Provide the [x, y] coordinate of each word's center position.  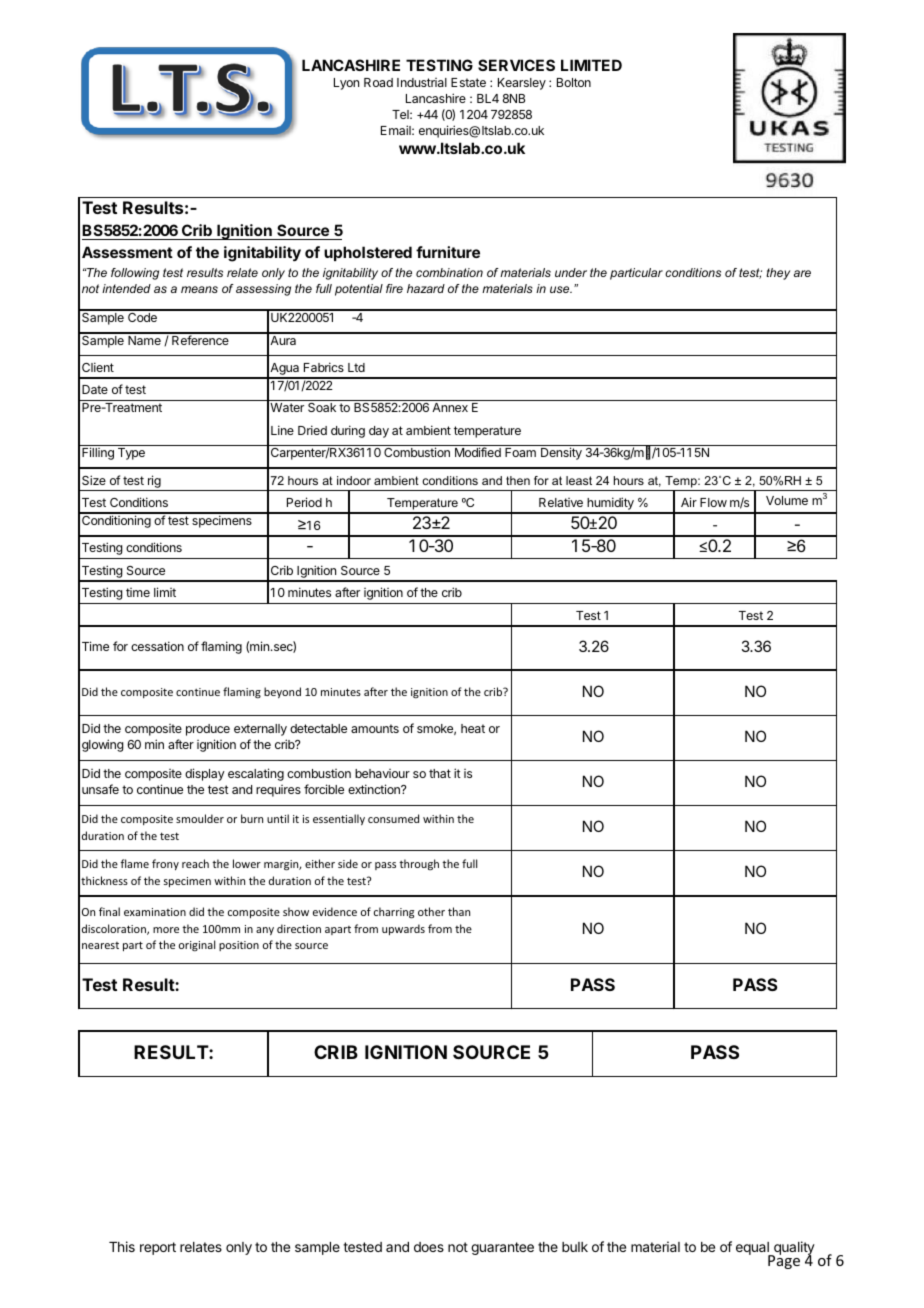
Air [689, 502]
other [431, 911]
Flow [713, 502]
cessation [157, 646]
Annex [450, 407]
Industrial [422, 82]
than [459, 911]
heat [473, 728]
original [197, 946]
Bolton [574, 82]
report [158, 1248]
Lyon [346, 84]
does [429, 1247]
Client [98, 367]
